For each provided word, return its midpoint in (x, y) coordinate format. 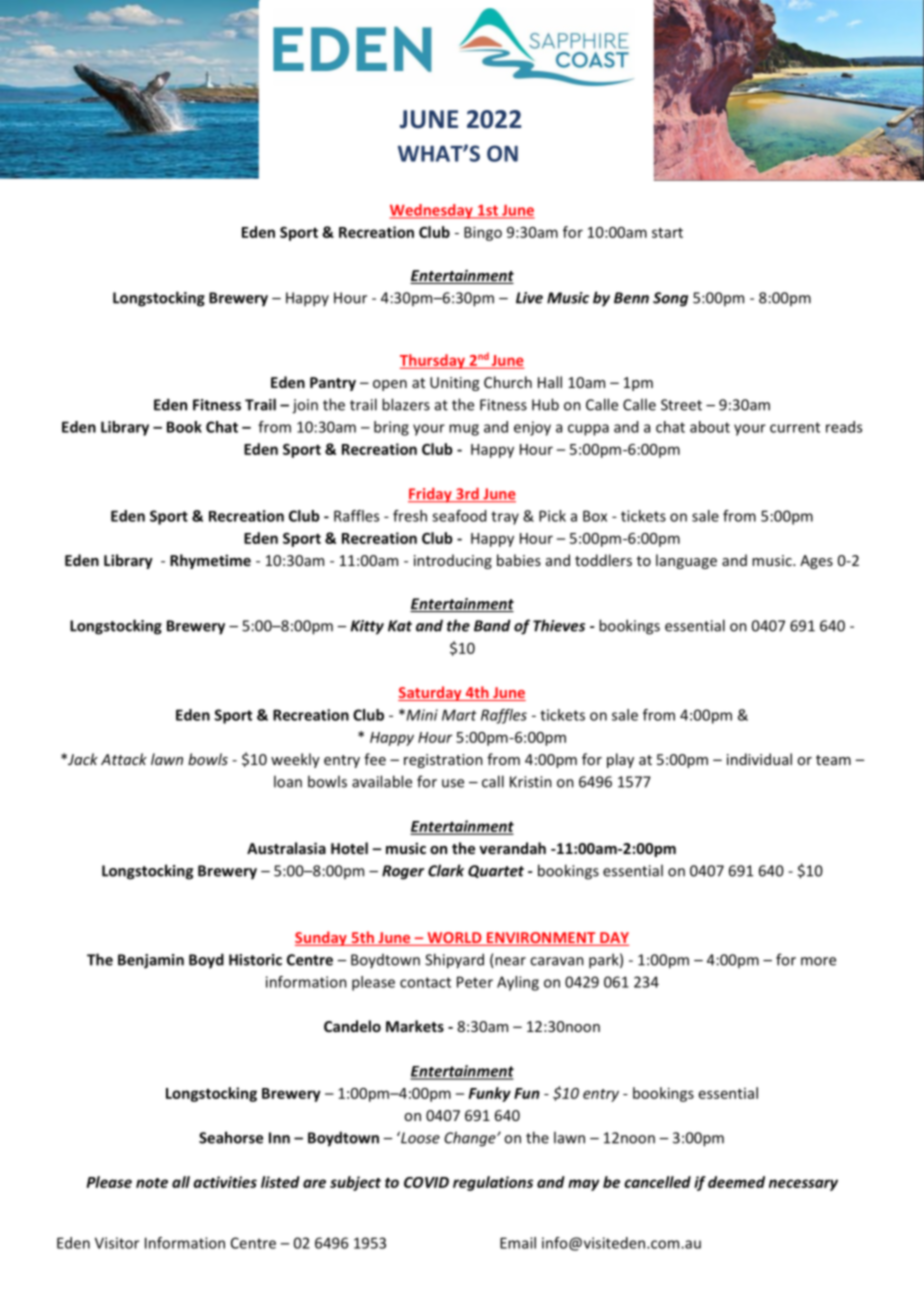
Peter (475, 982)
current (795, 427)
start (667, 233)
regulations (493, 1183)
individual (759, 759)
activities (225, 1182)
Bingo (483, 233)
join (305, 406)
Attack (124, 759)
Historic (255, 960)
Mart (459, 715)
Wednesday (432, 211)
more (818, 961)
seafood (459, 516)
